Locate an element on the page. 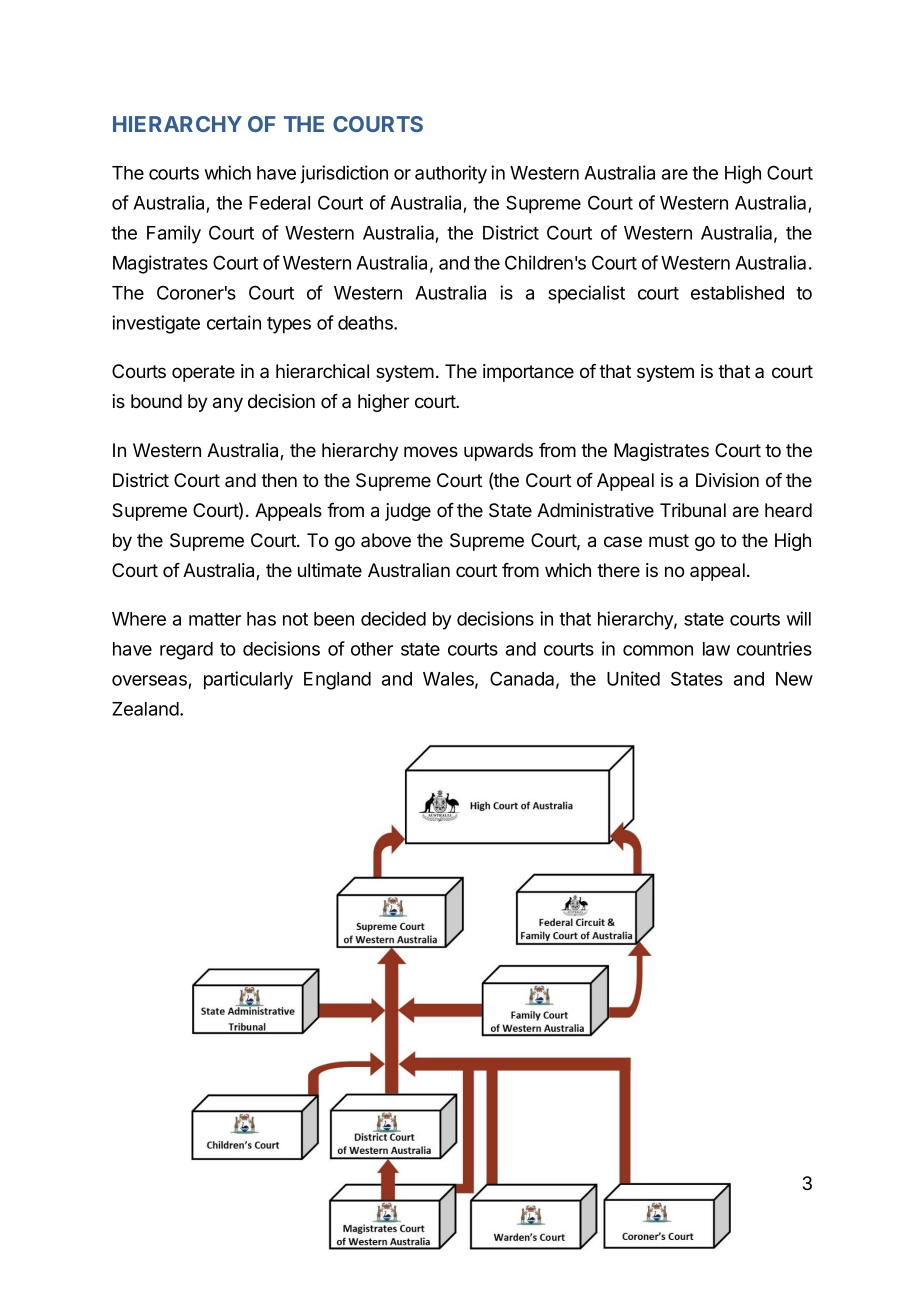  importance is located at coordinates (528, 373).
